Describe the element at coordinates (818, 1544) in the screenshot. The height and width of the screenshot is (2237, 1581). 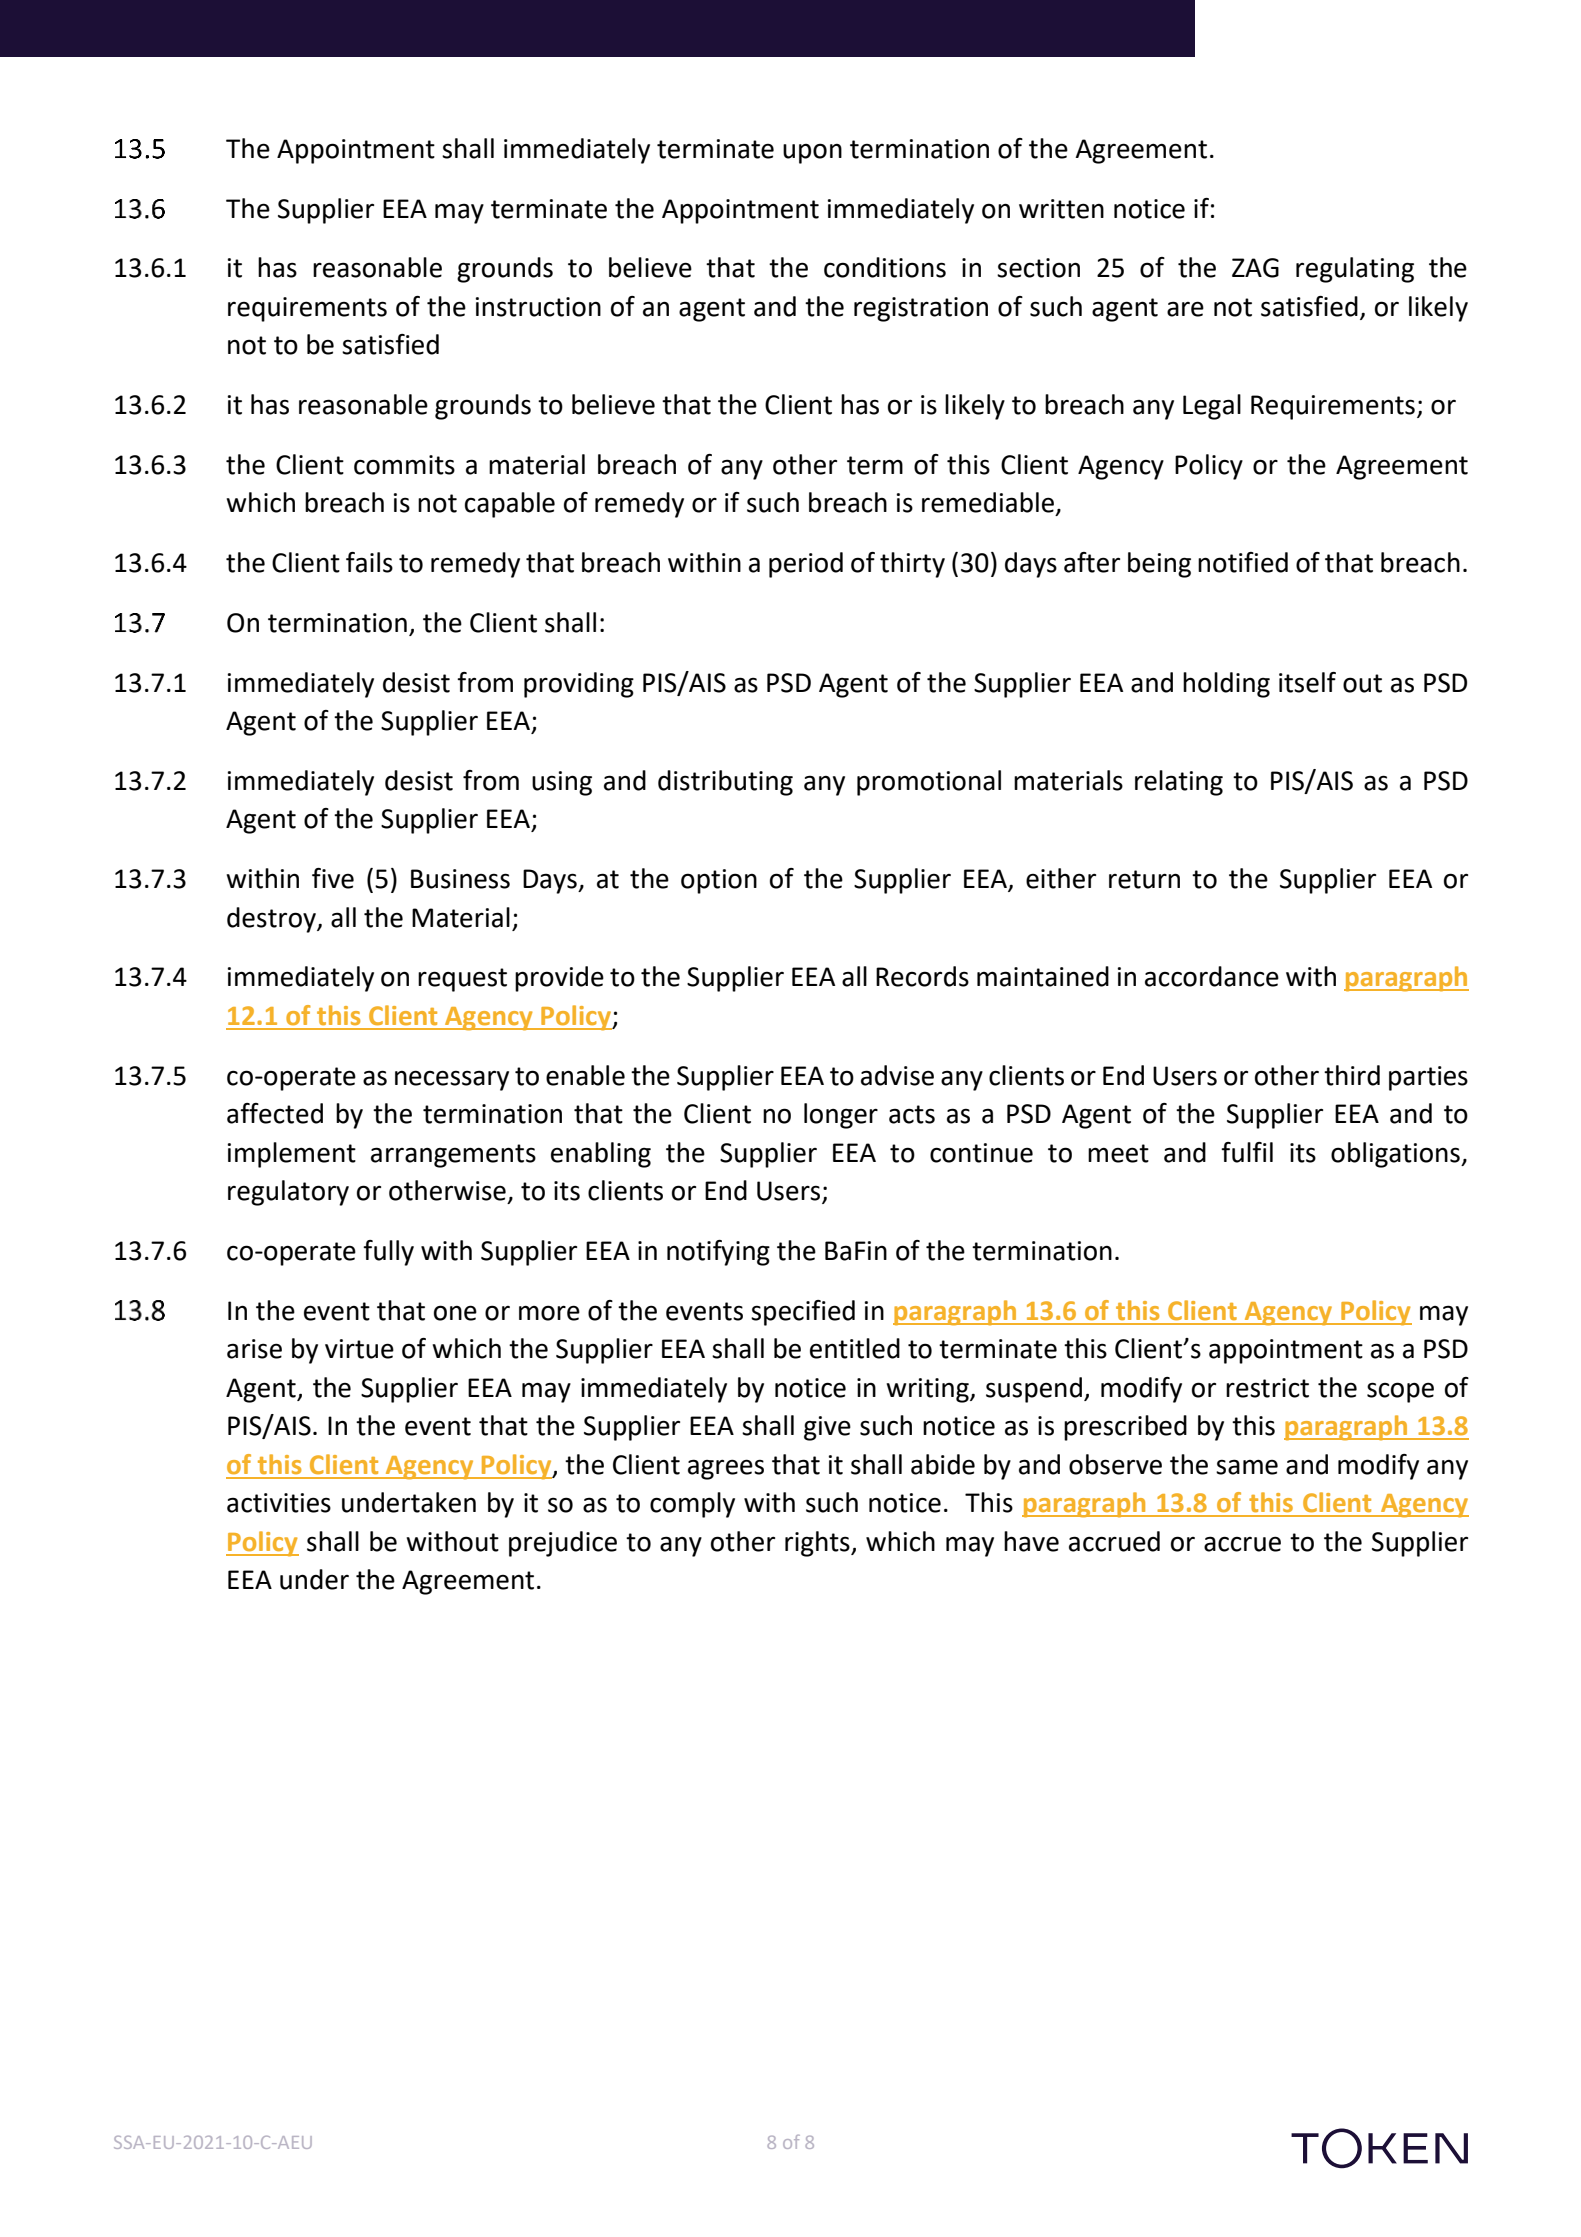
I see `rights` at that location.
